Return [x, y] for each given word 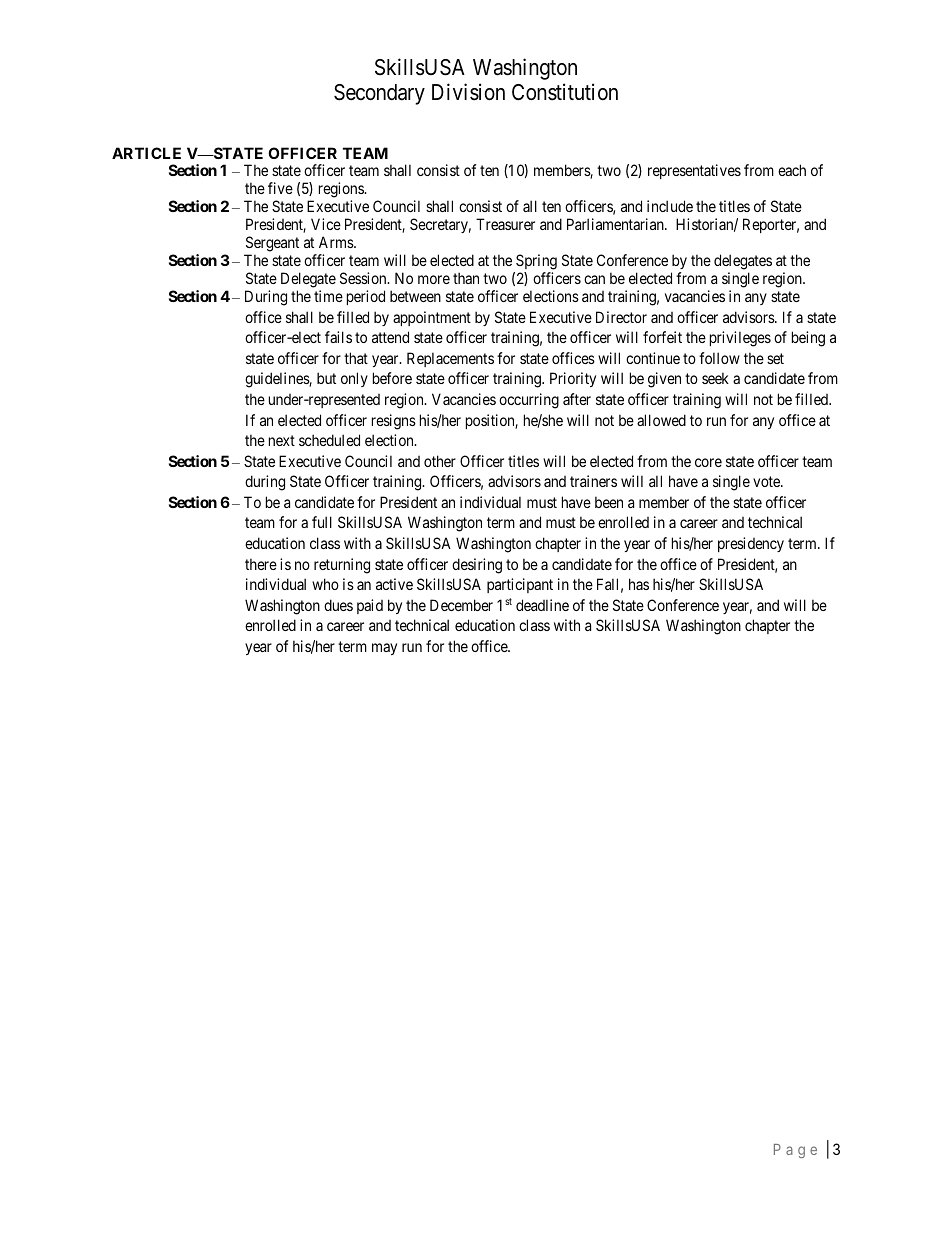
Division [468, 92]
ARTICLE [146, 153]
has [639, 584]
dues [338, 605]
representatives [694, 171]
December [461, 605]
